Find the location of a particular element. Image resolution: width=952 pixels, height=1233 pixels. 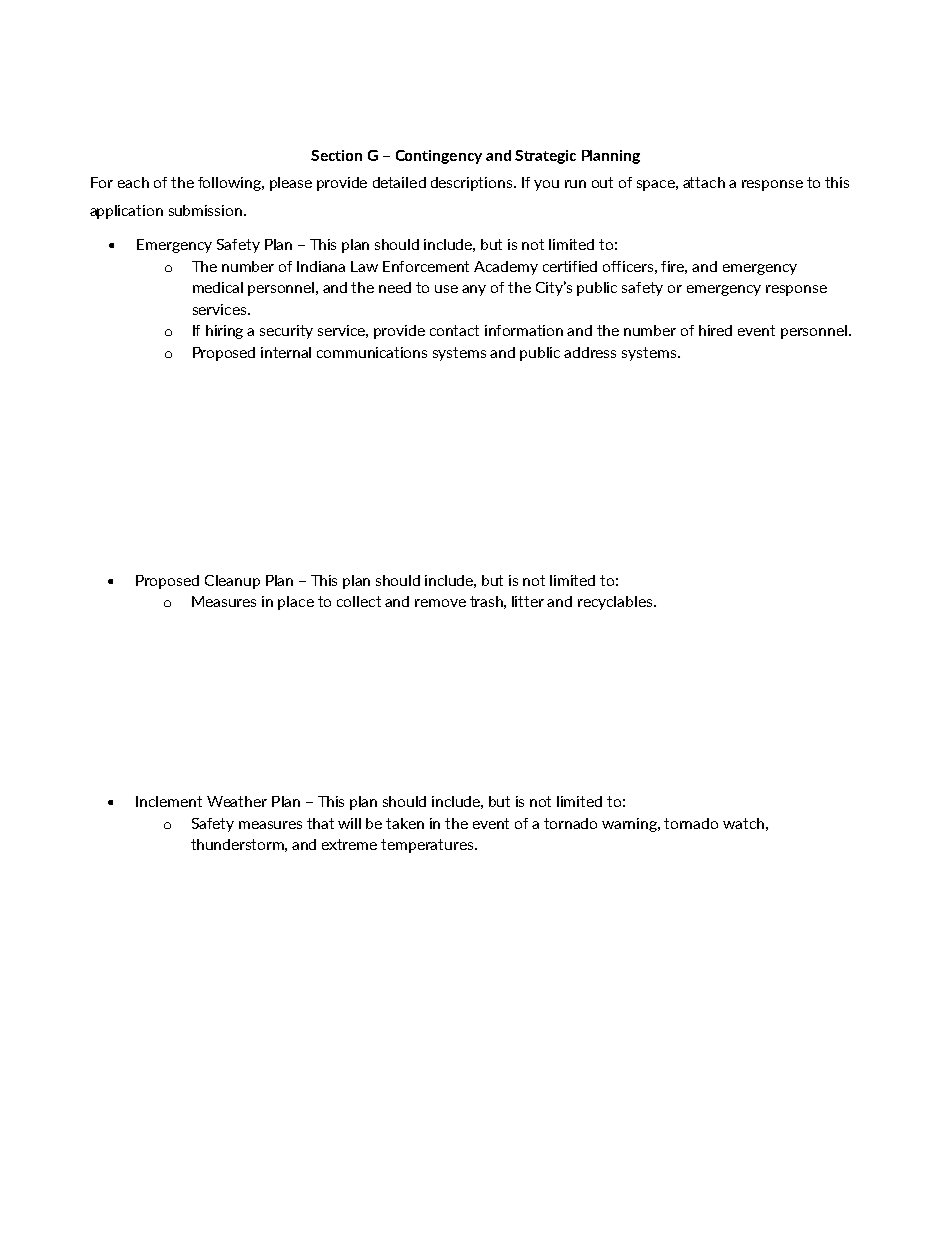

Contingency is located at coordinates (439, 157).
